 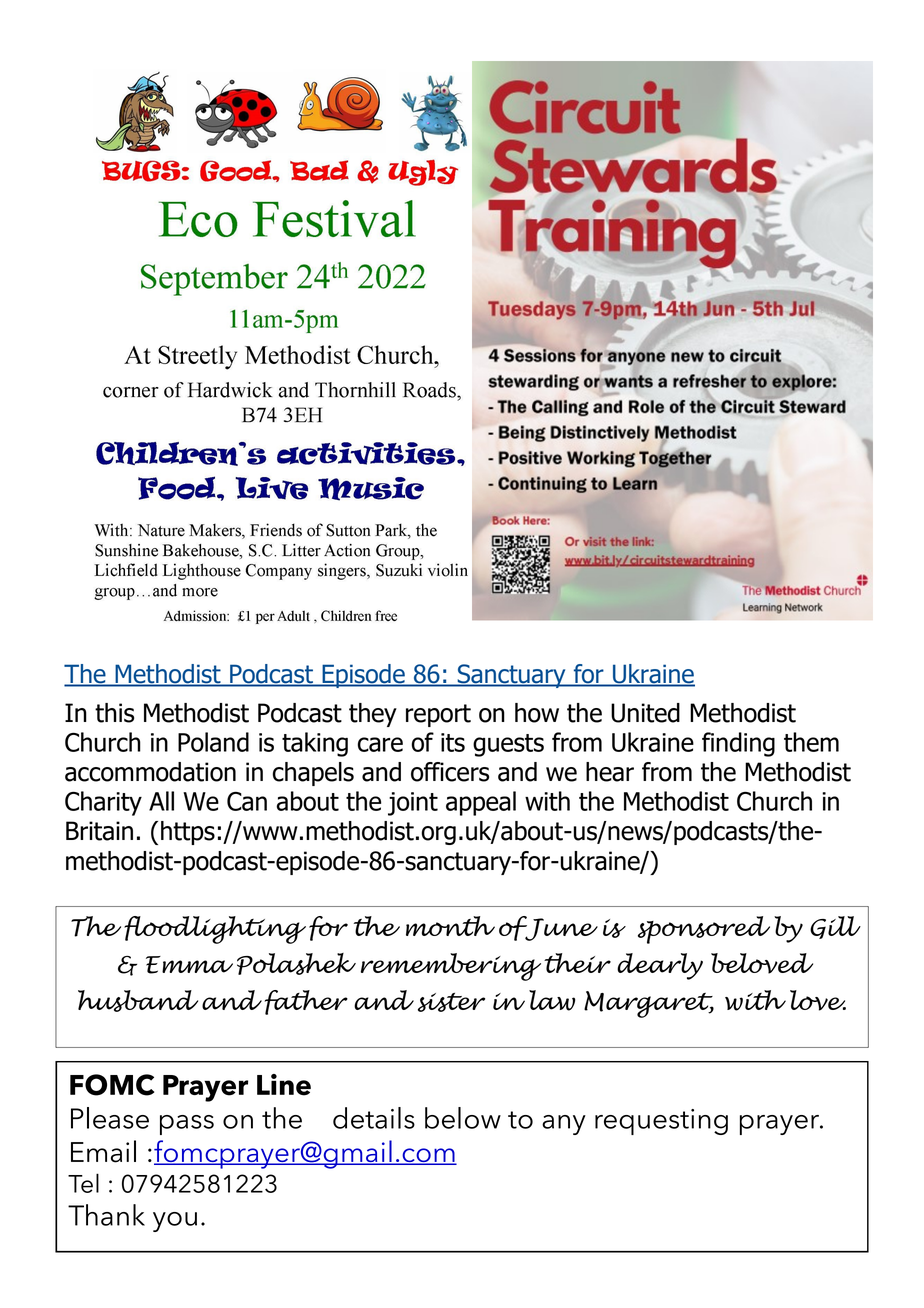 I want to click on report, so click(x=438, y=715).
